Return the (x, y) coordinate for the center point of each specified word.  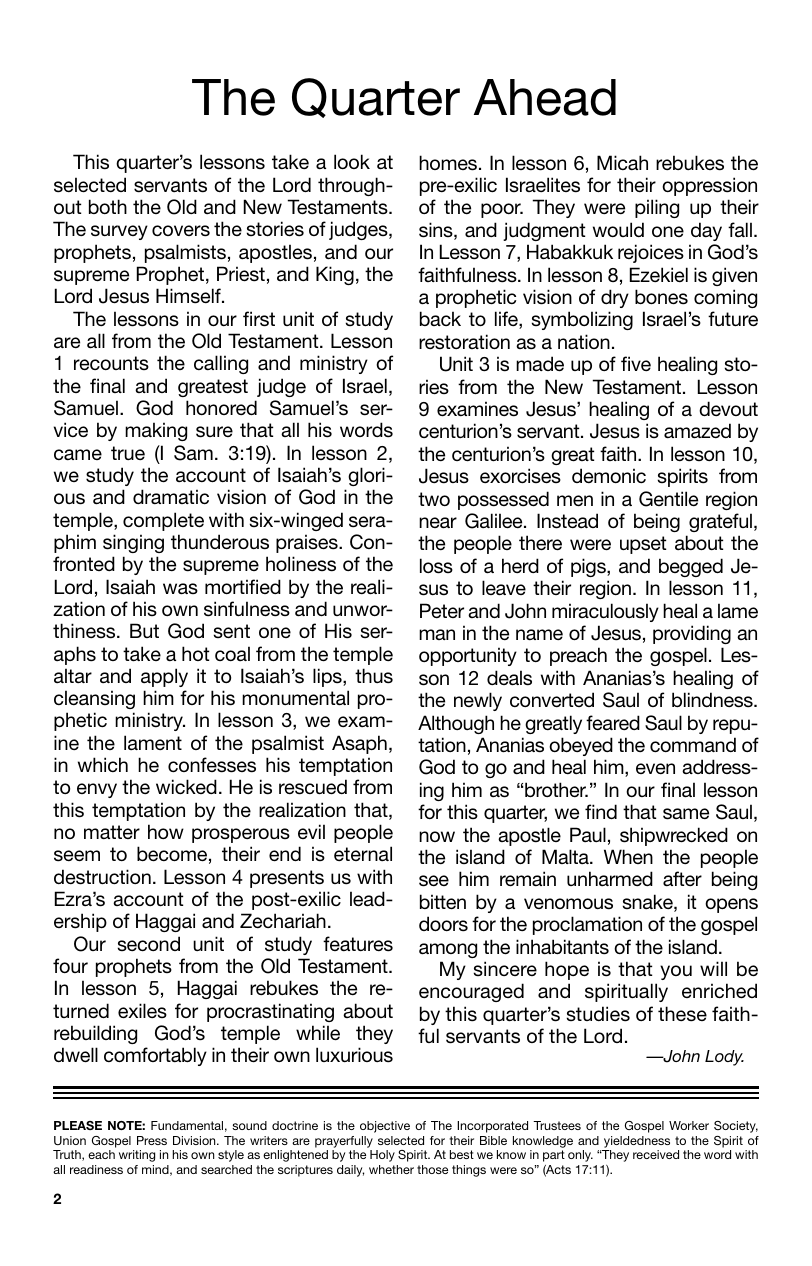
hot (195, 653)
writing (137, 1156)
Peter (442, 610)
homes (449, 163)
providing (692, 634)
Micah (622, 162)
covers (181, 231)
